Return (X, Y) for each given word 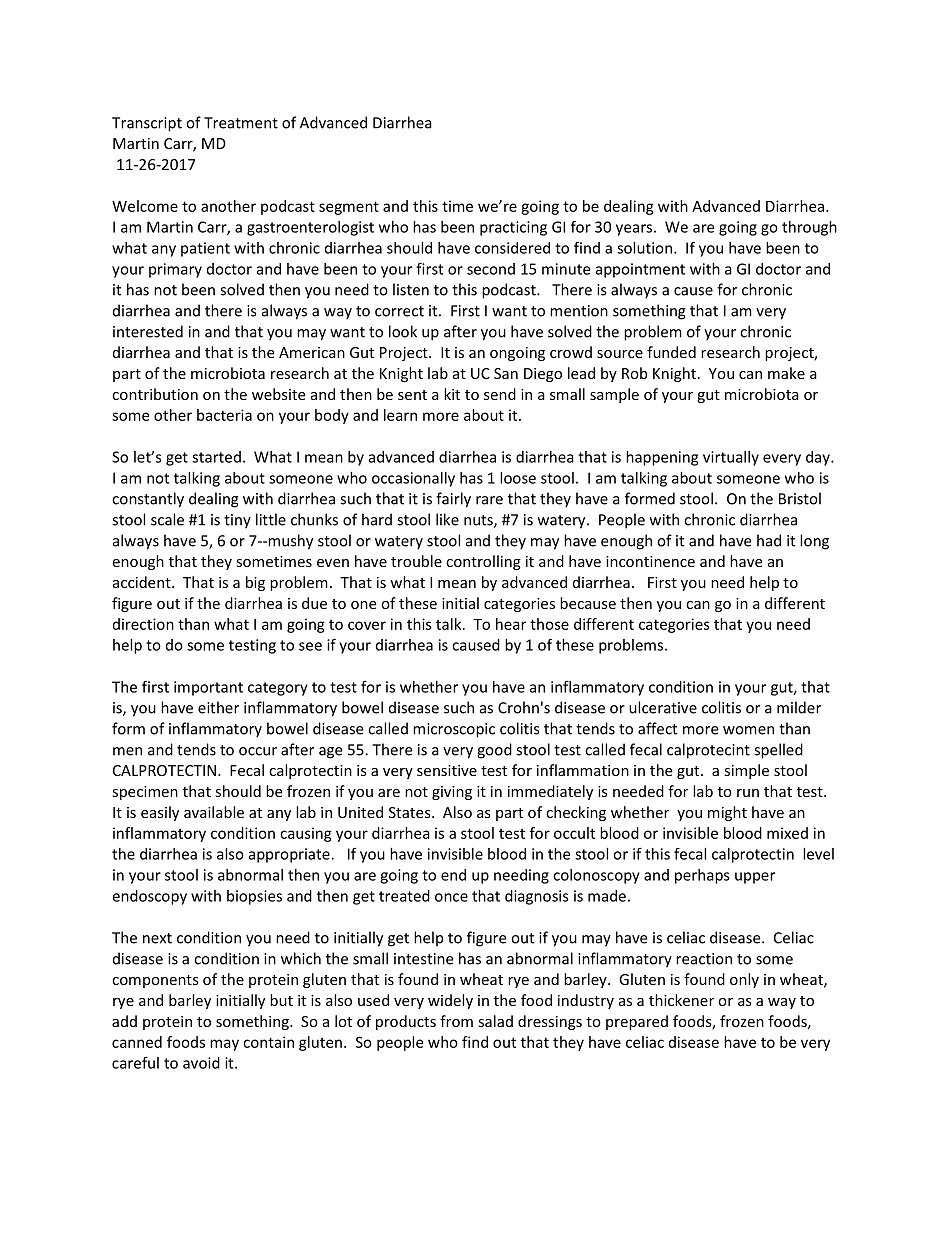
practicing (513, 228)
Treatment (241, 123)
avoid (201, 1063)
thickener (681, 1000)
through (809, 228)
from (456, 1021)
